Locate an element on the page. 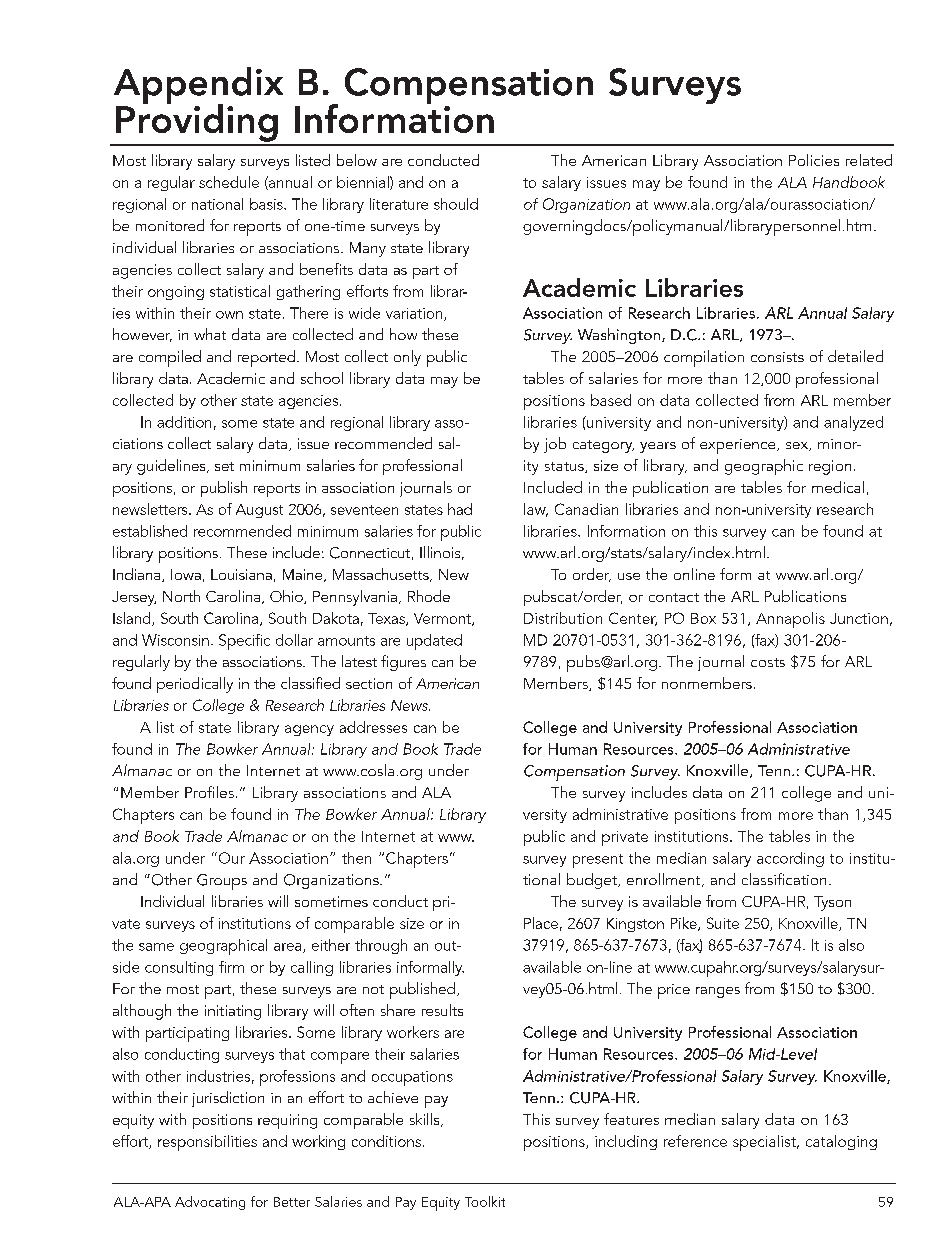  Policies is located at coordinates (814, 160).
